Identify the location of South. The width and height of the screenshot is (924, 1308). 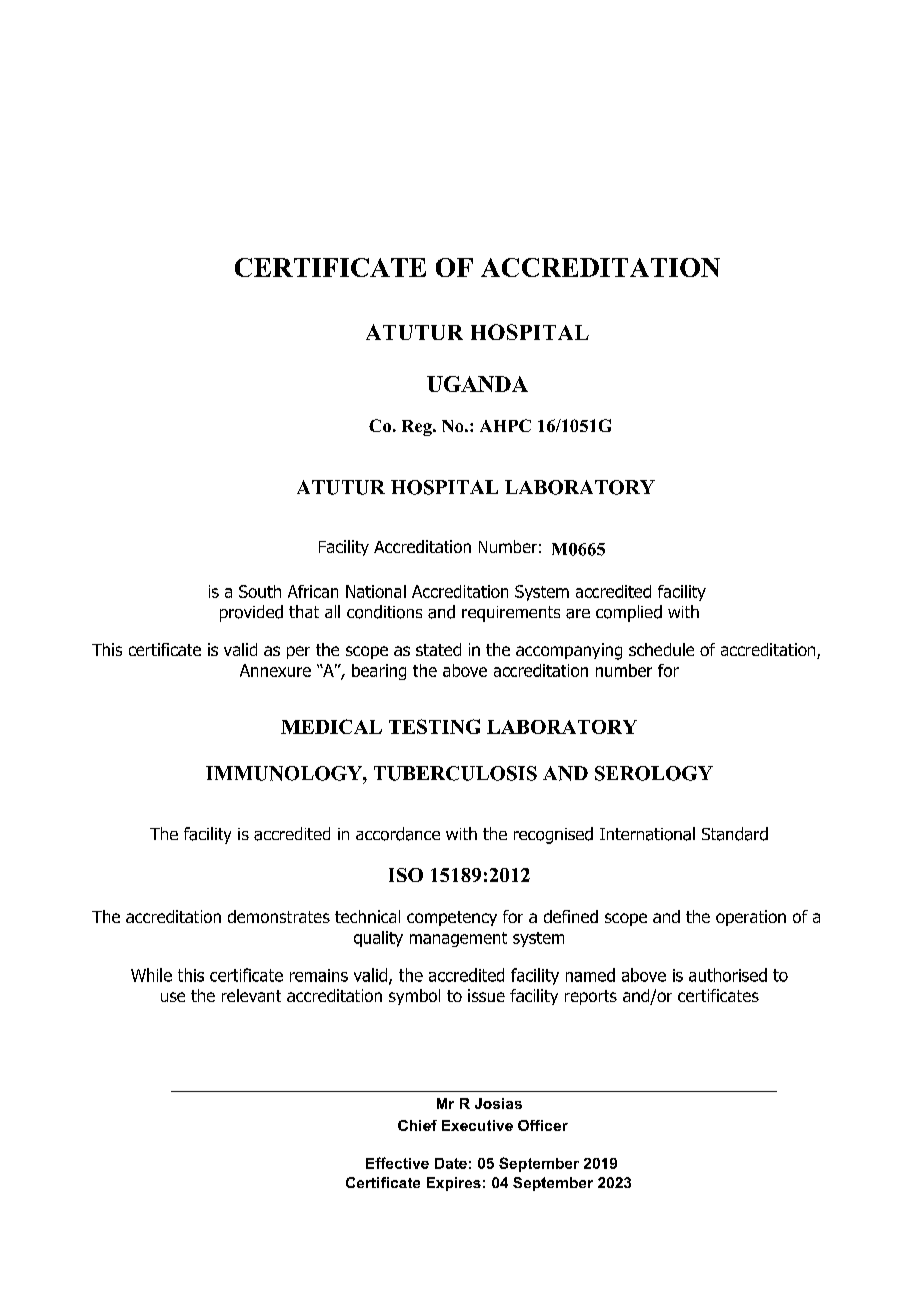
(260, 591).
